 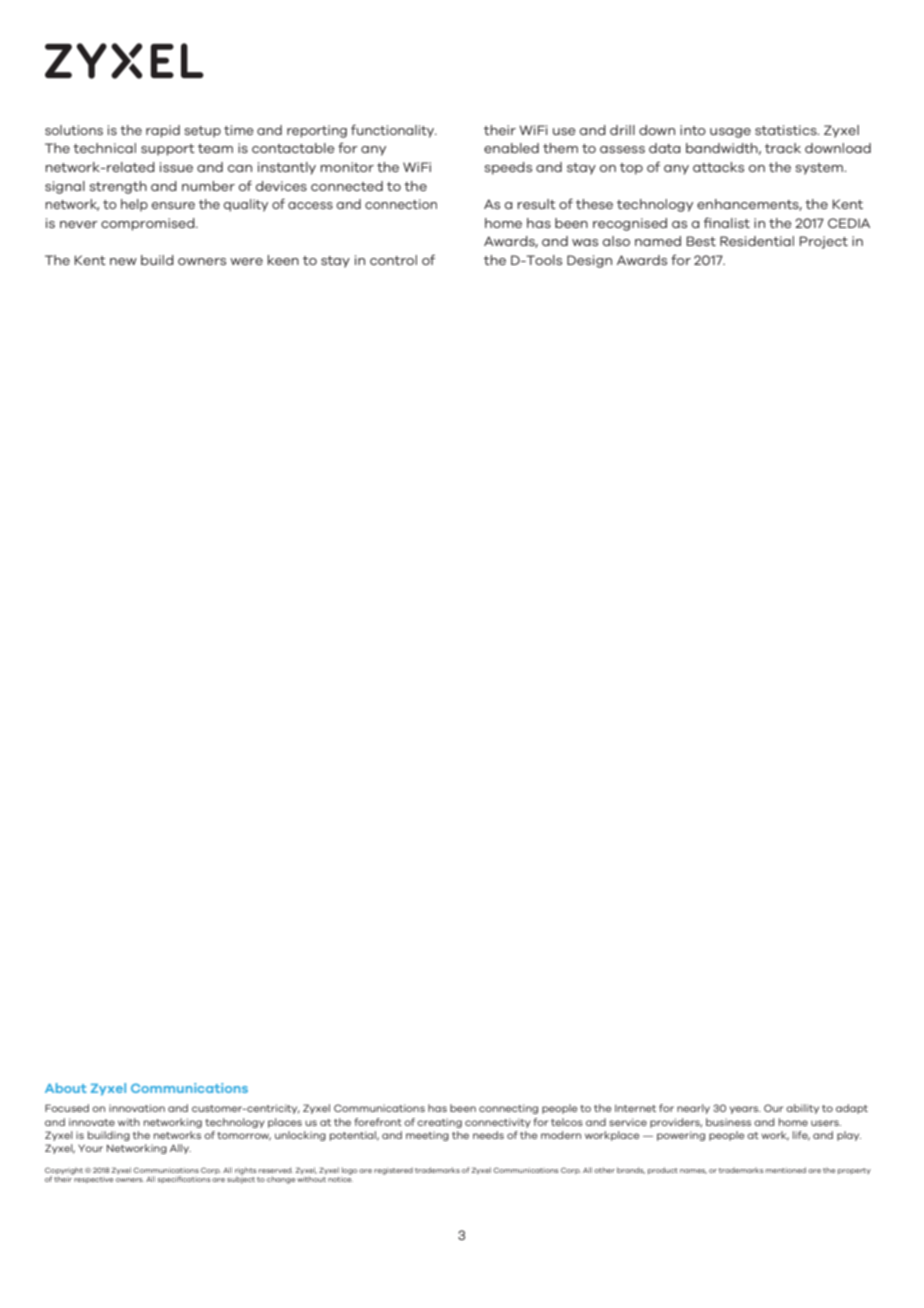 I want to click on issue, so click(x=176, y=167).
